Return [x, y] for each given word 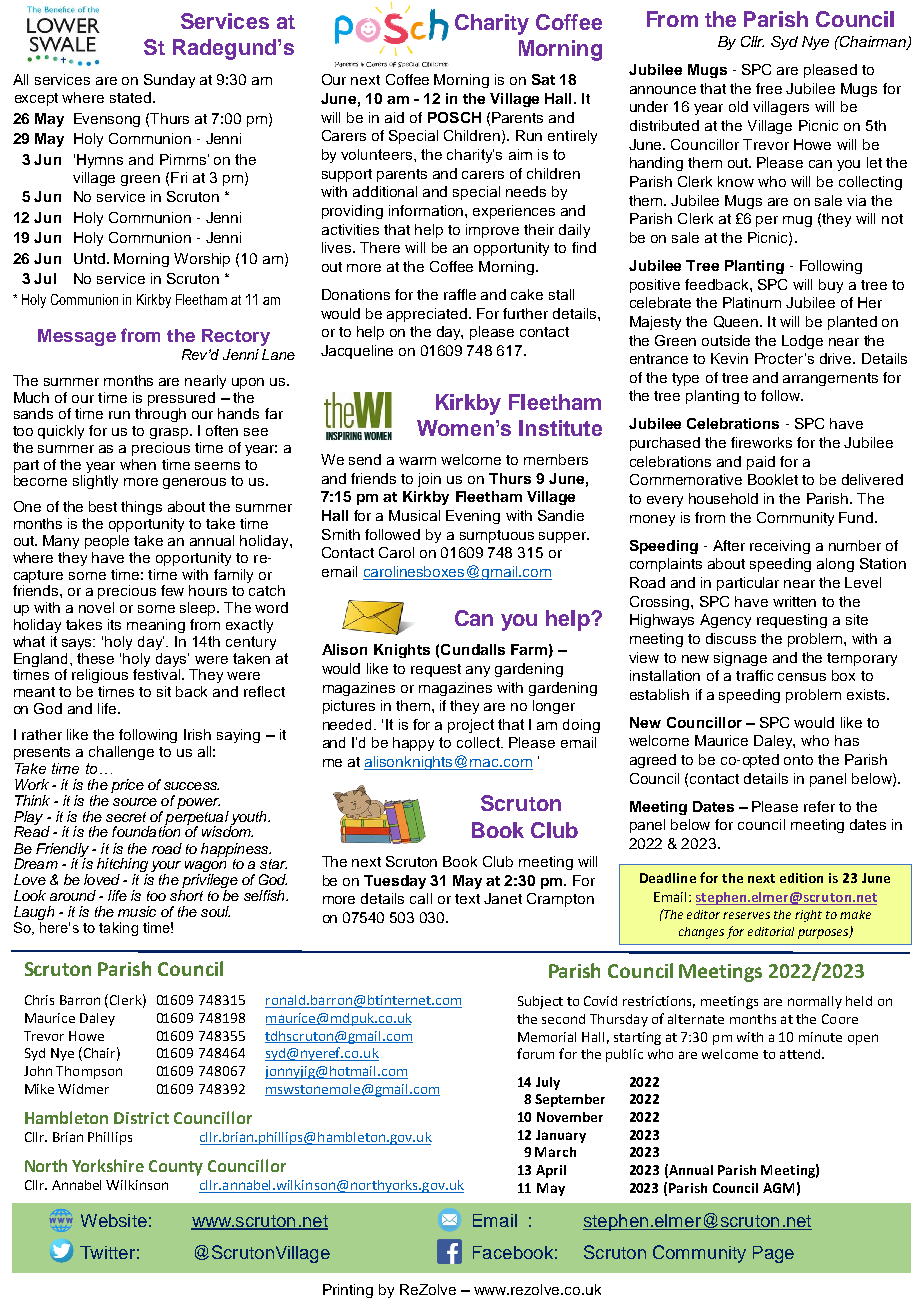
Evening [473, 517]
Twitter [107, 1252]
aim [520, 154]
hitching [122, 866]
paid [761, 463]
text [467, 899]
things [141, 508]
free [769, 88]
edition [801, 878]
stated [132, 97]
